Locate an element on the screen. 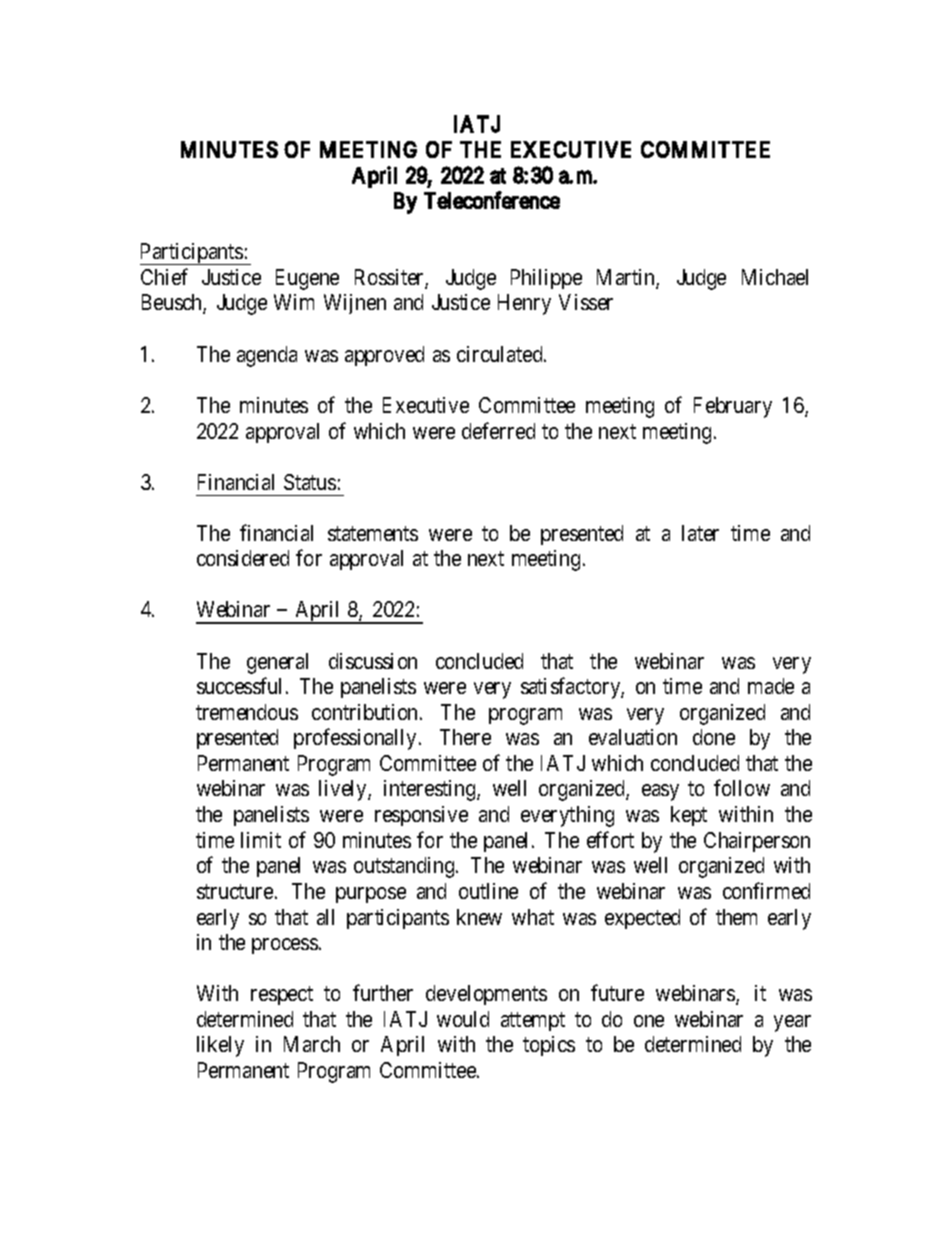 The width and height of the screenshot is (952, 1233). agenda is located at coordinates (267, 356).
